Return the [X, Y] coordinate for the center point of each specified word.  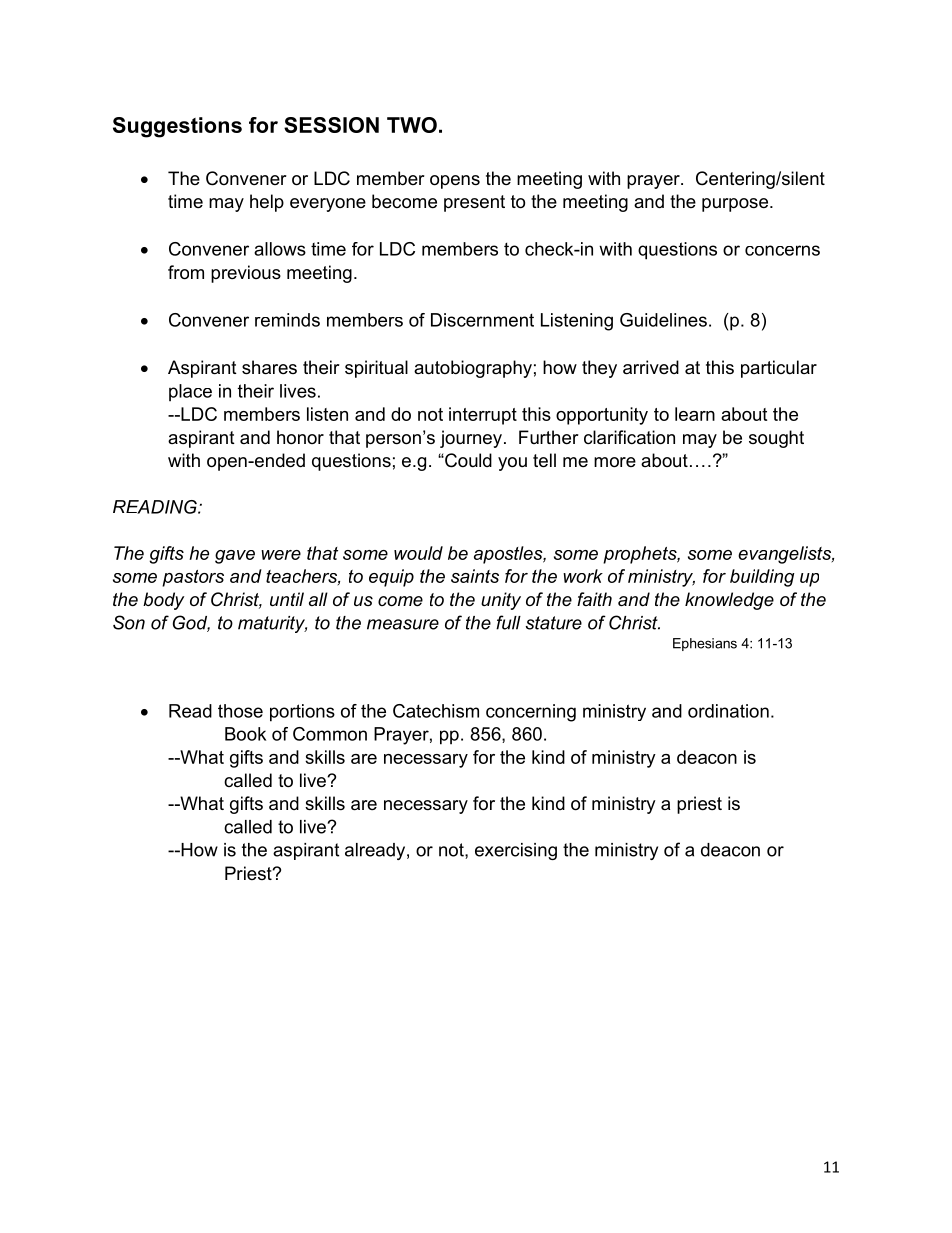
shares [269, 367]
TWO [412, 125]
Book [245, 734]
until [287, 599]
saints [475, 576]
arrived [651, 367]
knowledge [729, 601]
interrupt [483, 416]
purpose [736, 205]
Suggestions [177, 127]
